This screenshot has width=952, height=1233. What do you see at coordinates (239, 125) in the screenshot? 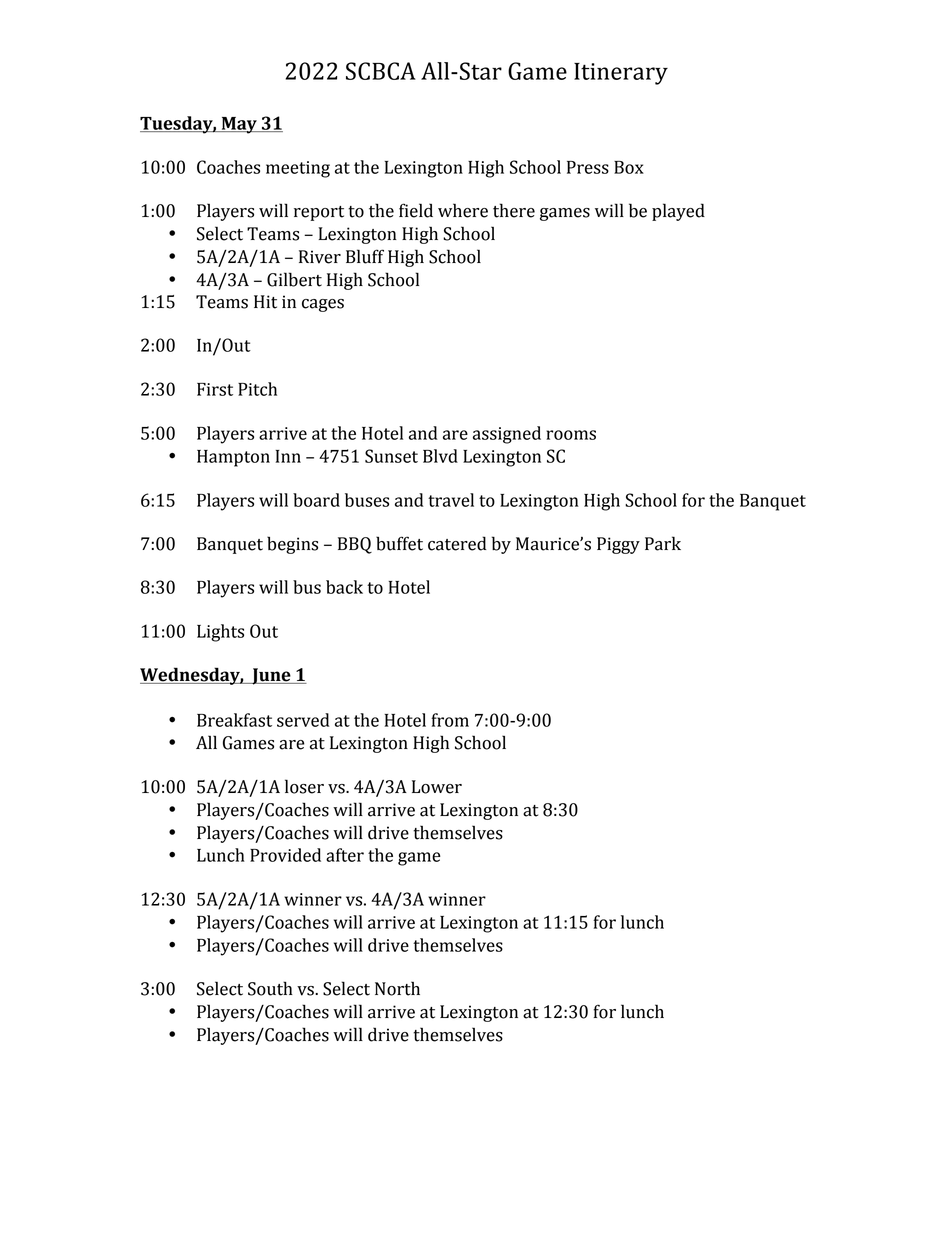
I see `May` at bounding box center [239, 125].
